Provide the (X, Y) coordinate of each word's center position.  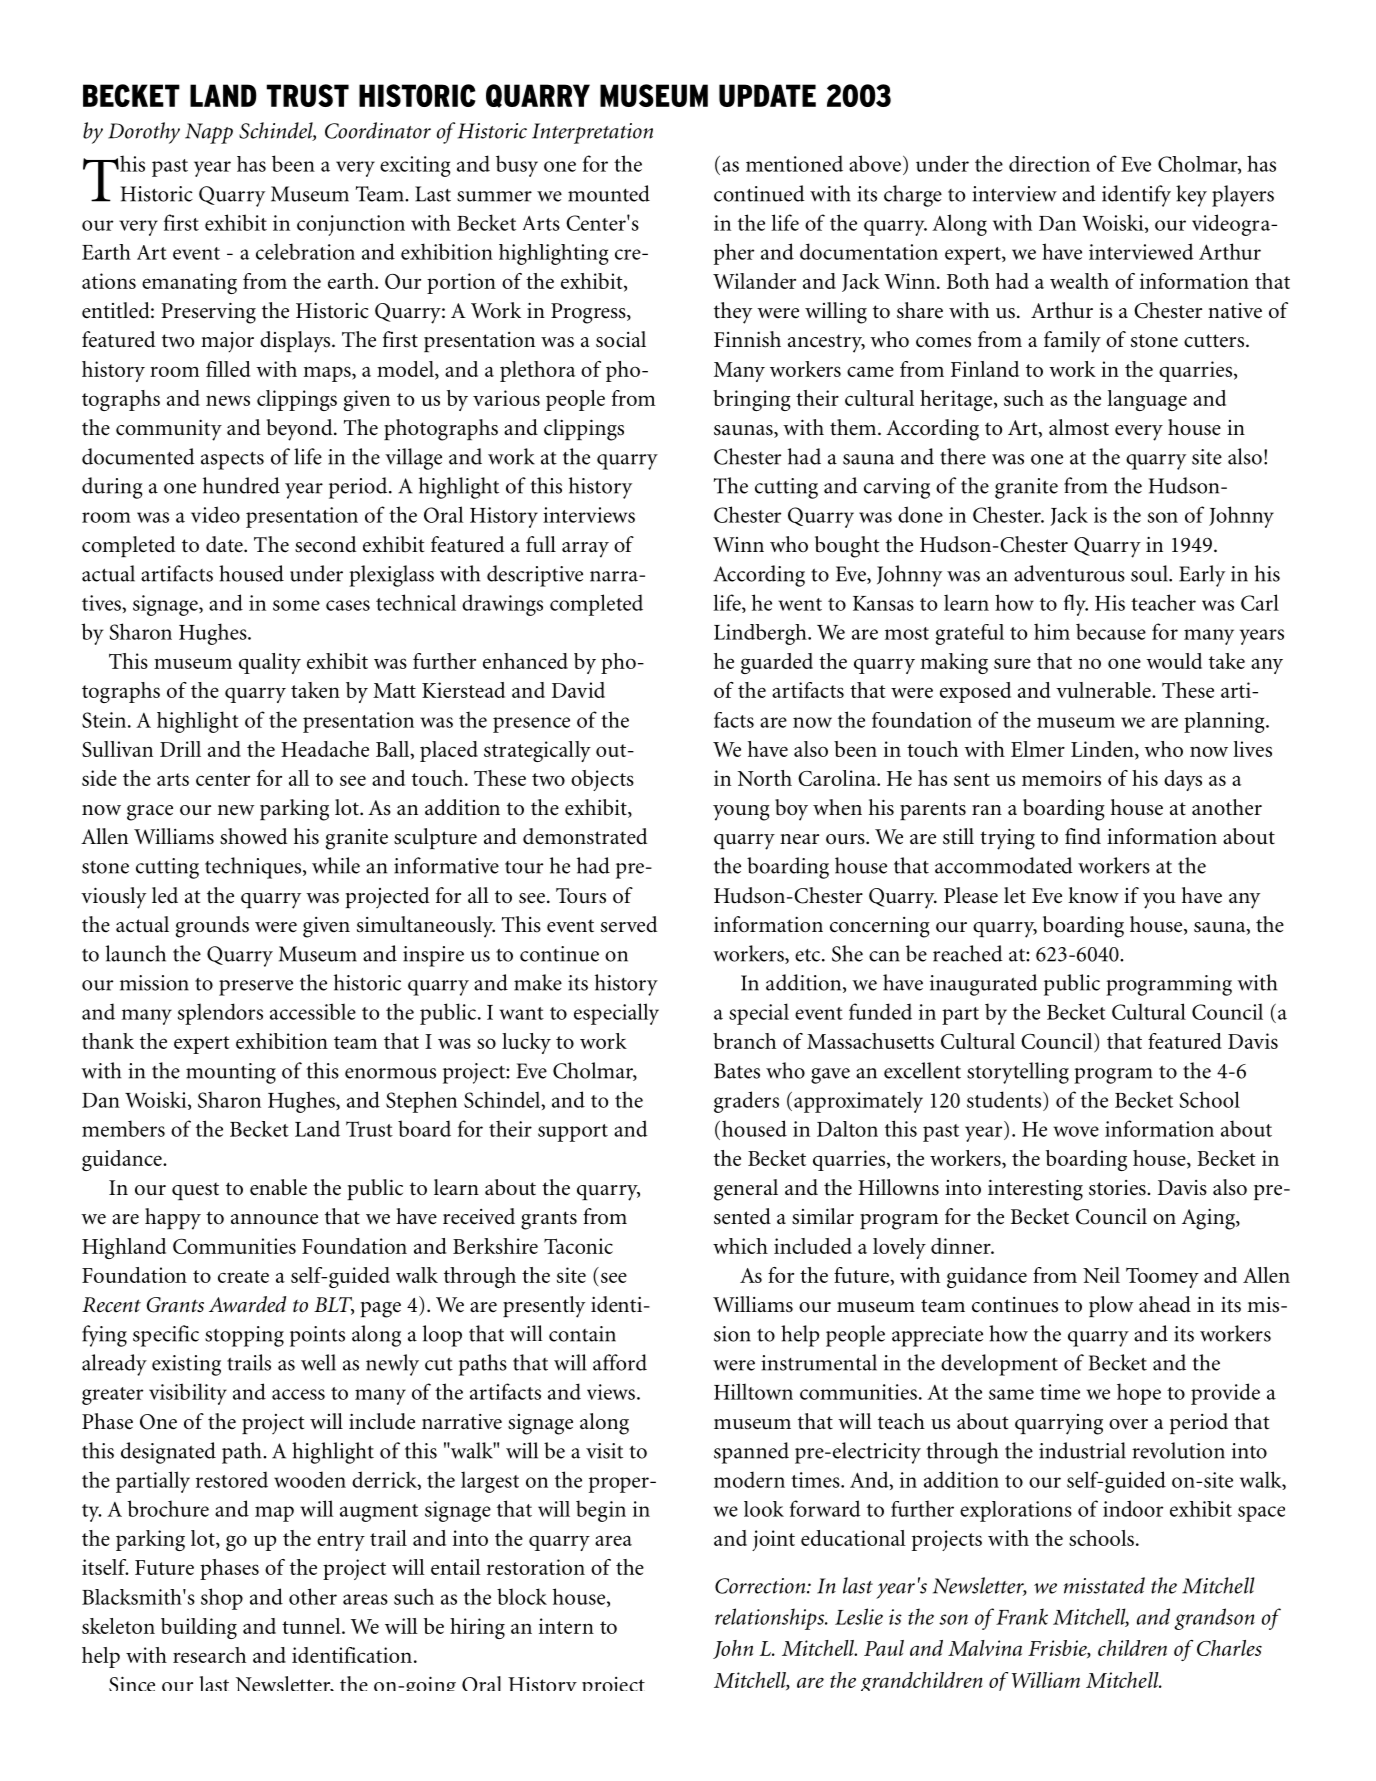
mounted (609, 193)
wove (1076, 1131)
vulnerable (1104, 690)
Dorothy (144, 133)
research (209, 1655)
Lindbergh (761, 634)
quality (270, 663)
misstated (1104, 1585)
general (746, 1190)
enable (278, 1187)
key (1191, 196)
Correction (761, 1586)
